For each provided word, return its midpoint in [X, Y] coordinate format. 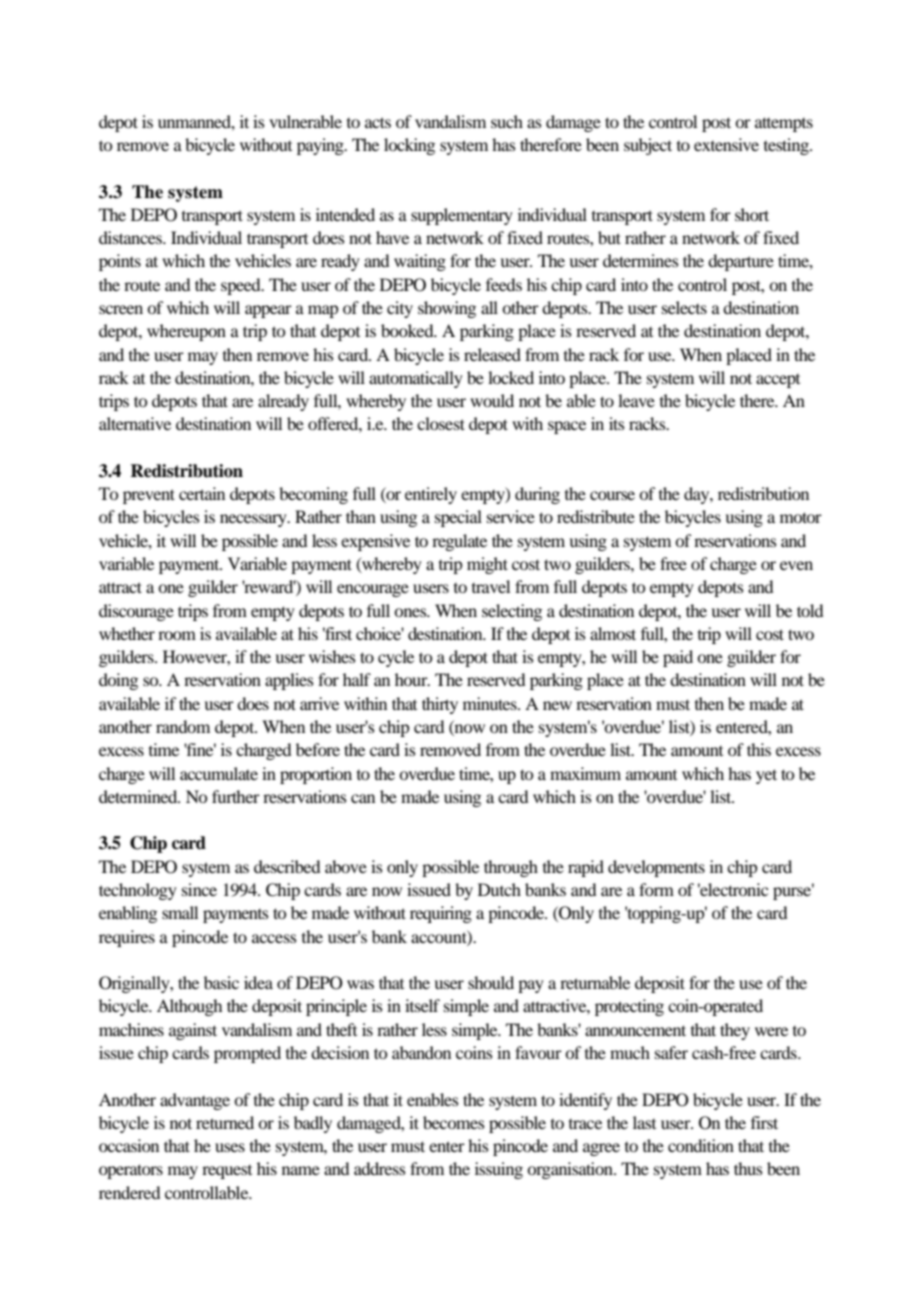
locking [409, 146]
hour [412, 679]
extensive [726, 144]
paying [321, 146]
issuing [499, 1170]
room [177, 635]
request [227, 1172]
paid [678, 658]
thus [748, 1168]
